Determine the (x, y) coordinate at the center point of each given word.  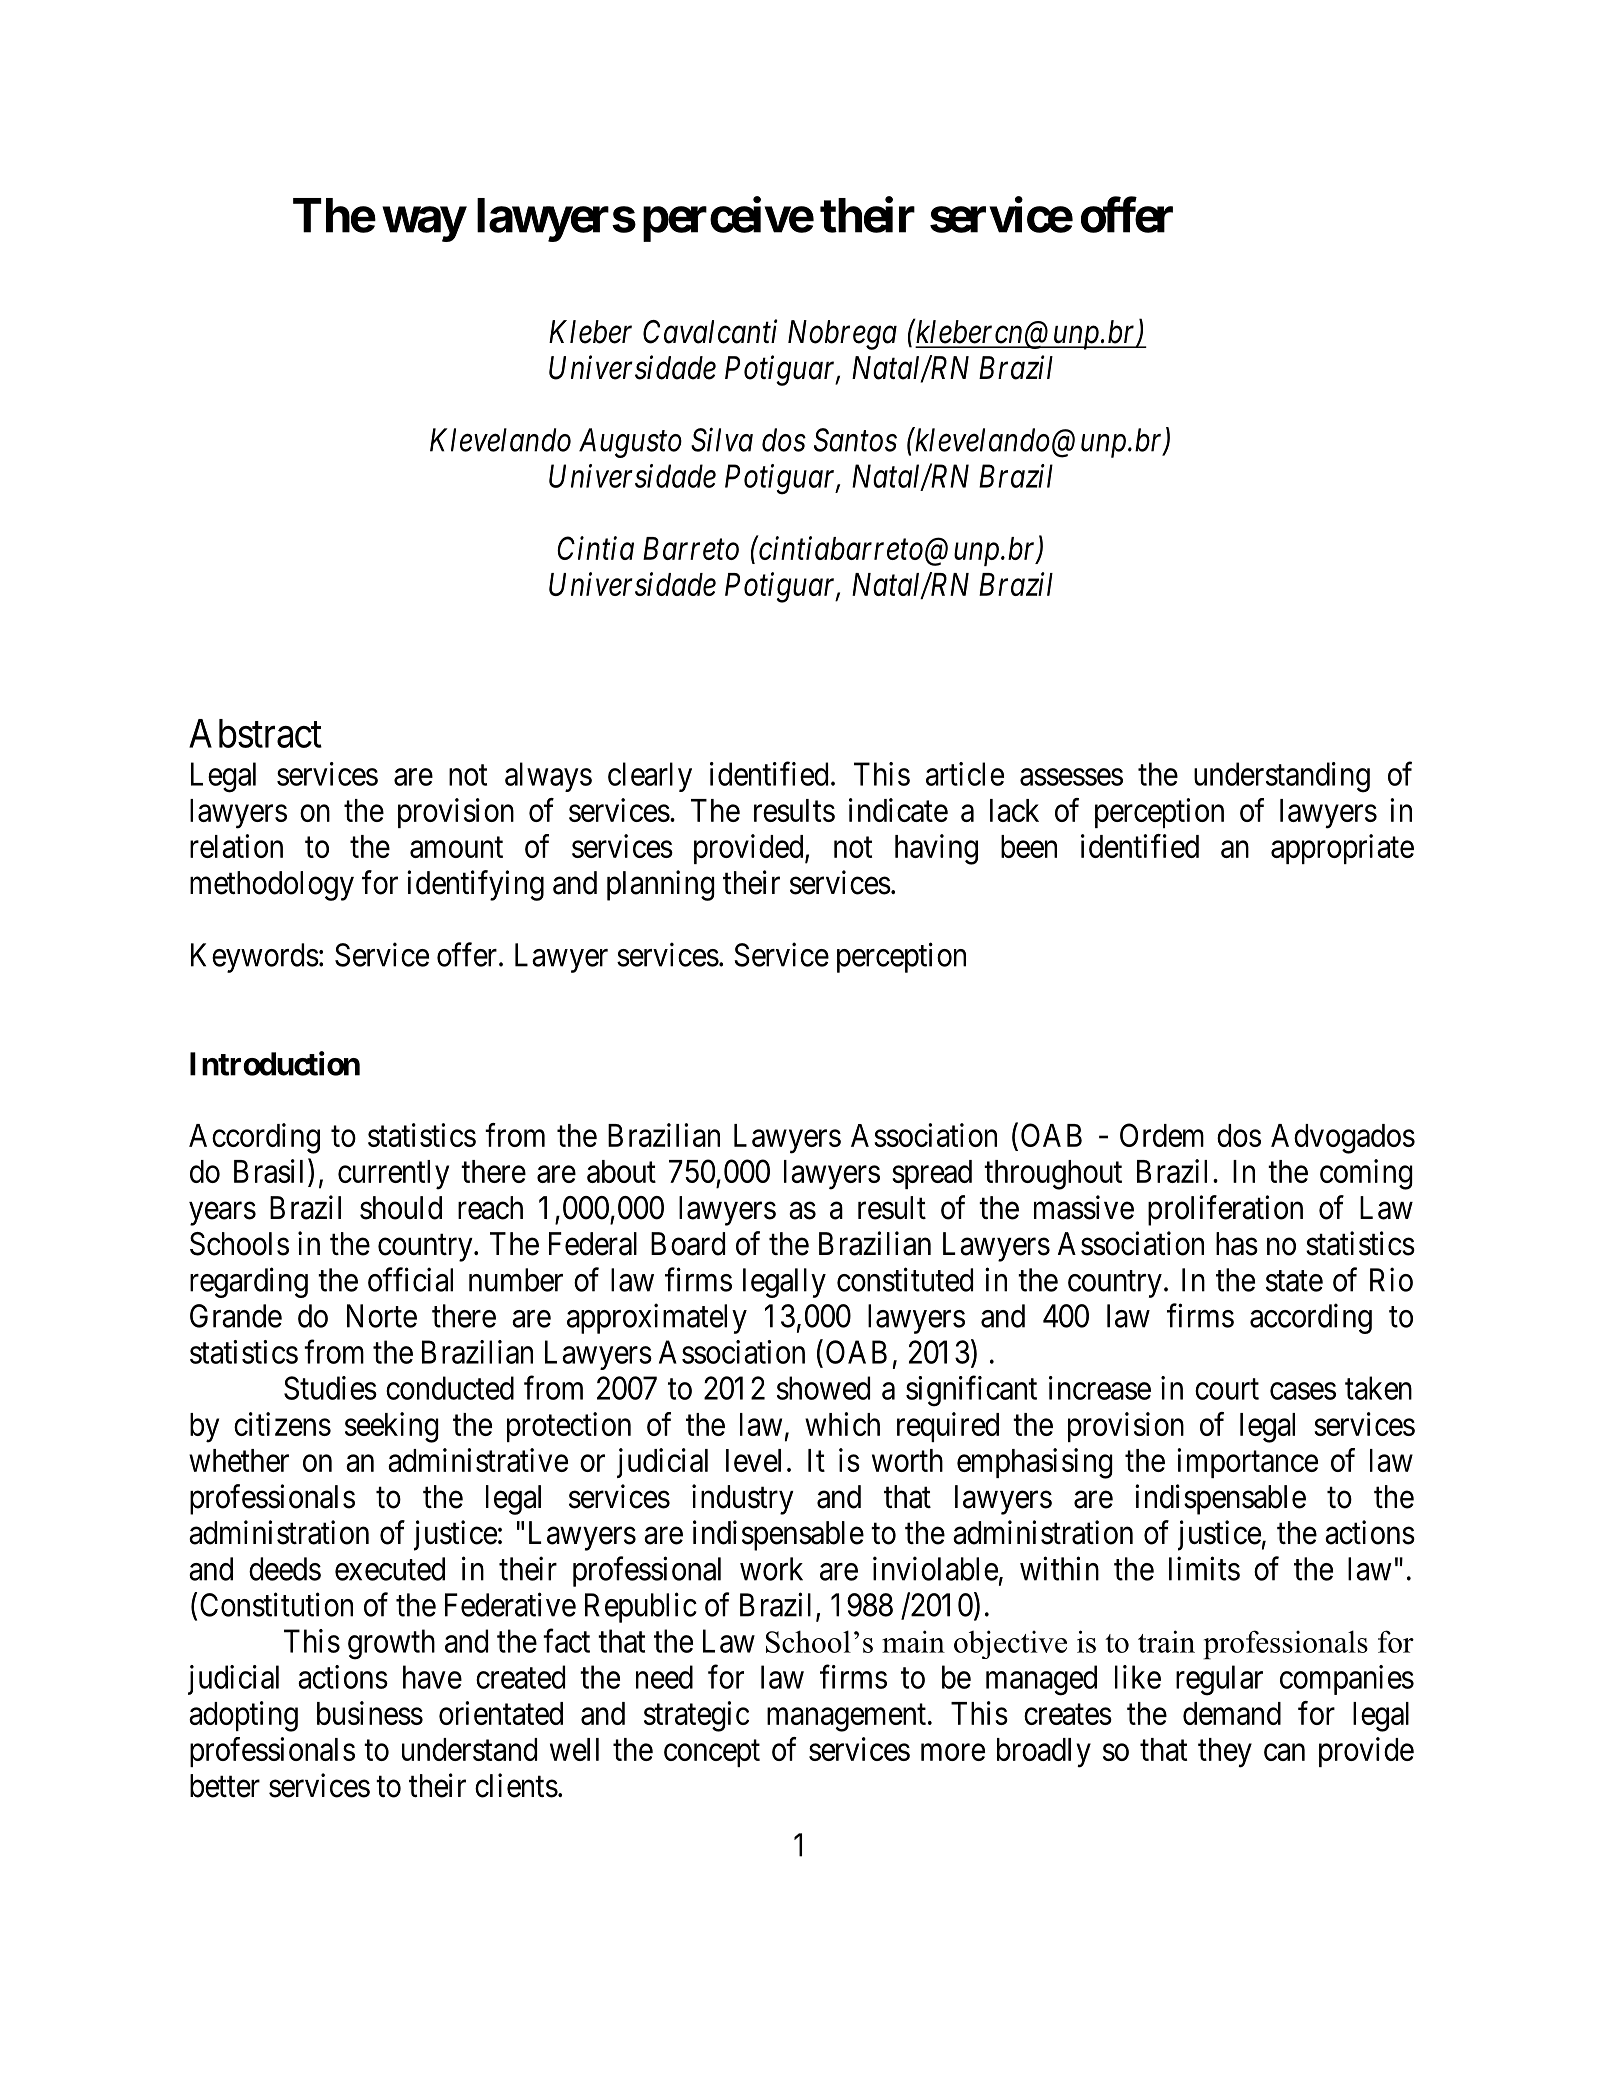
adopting (243, 1716)
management (846, 1718)
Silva (722, 439)
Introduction (275, 1063)
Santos (855, 440)
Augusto (630, 443)
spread (932, 1174)
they (1225, 1753)
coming (1366, 1174)
